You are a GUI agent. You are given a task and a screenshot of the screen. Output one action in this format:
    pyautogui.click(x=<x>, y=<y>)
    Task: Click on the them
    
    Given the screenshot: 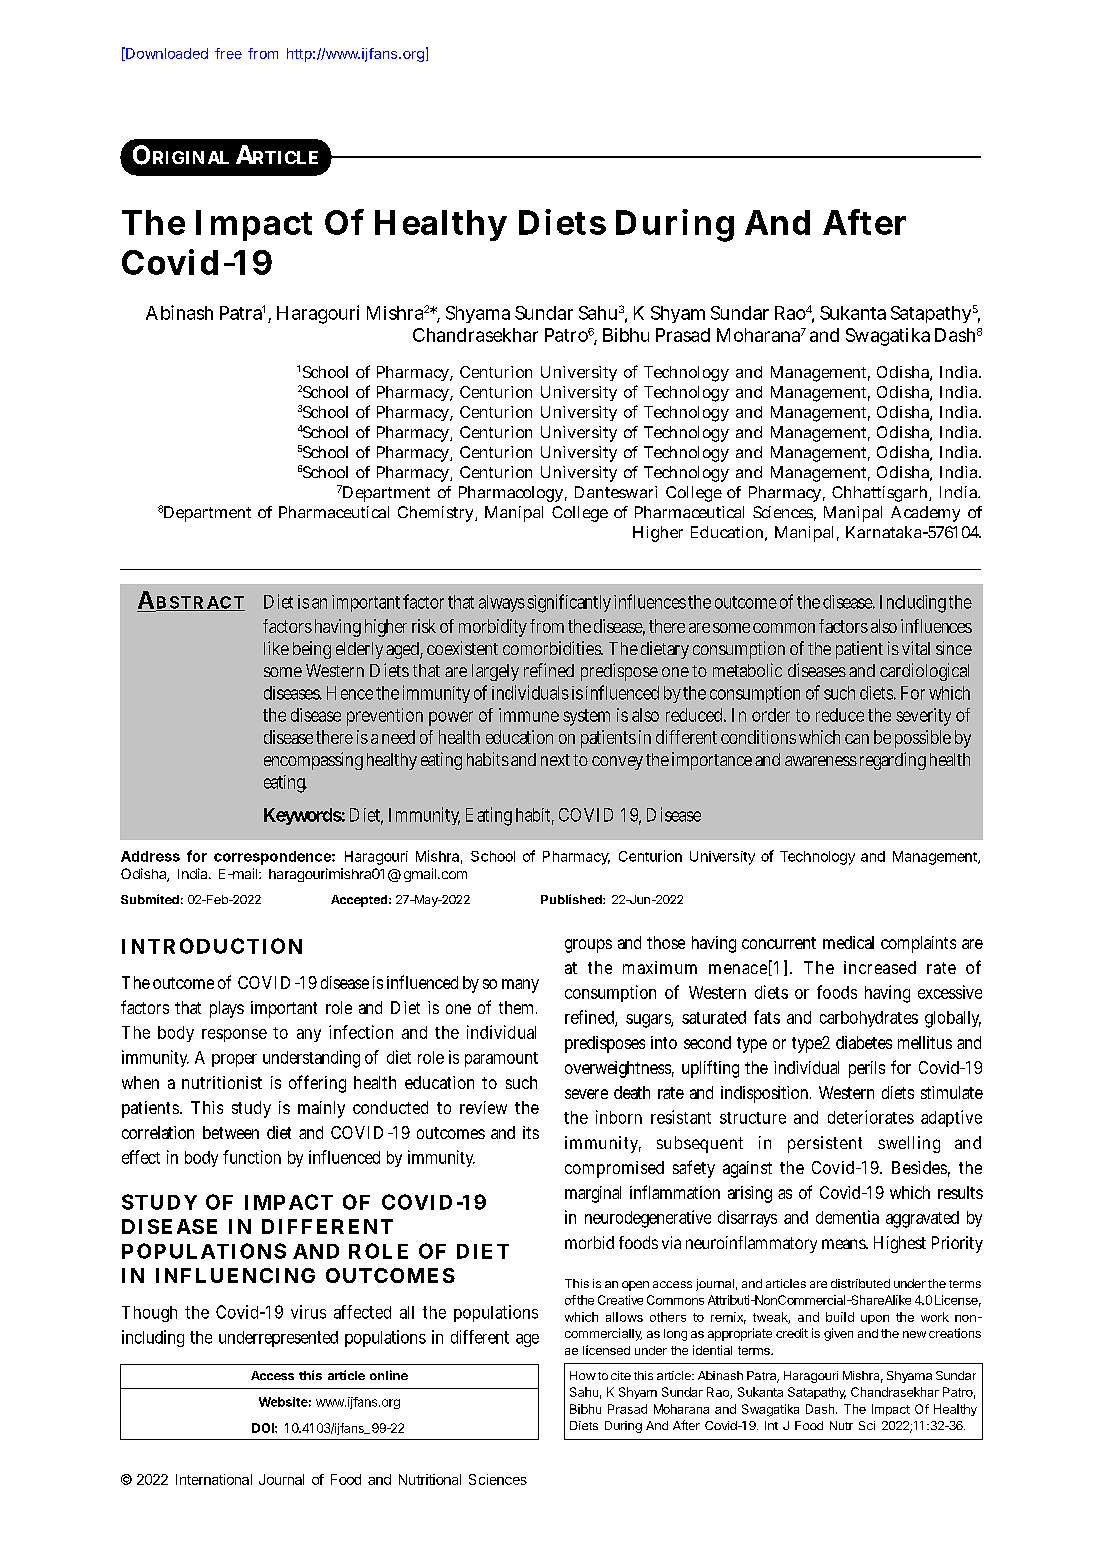 What is the action you would take?
    pyautogui.click(x=518, y=1007)
